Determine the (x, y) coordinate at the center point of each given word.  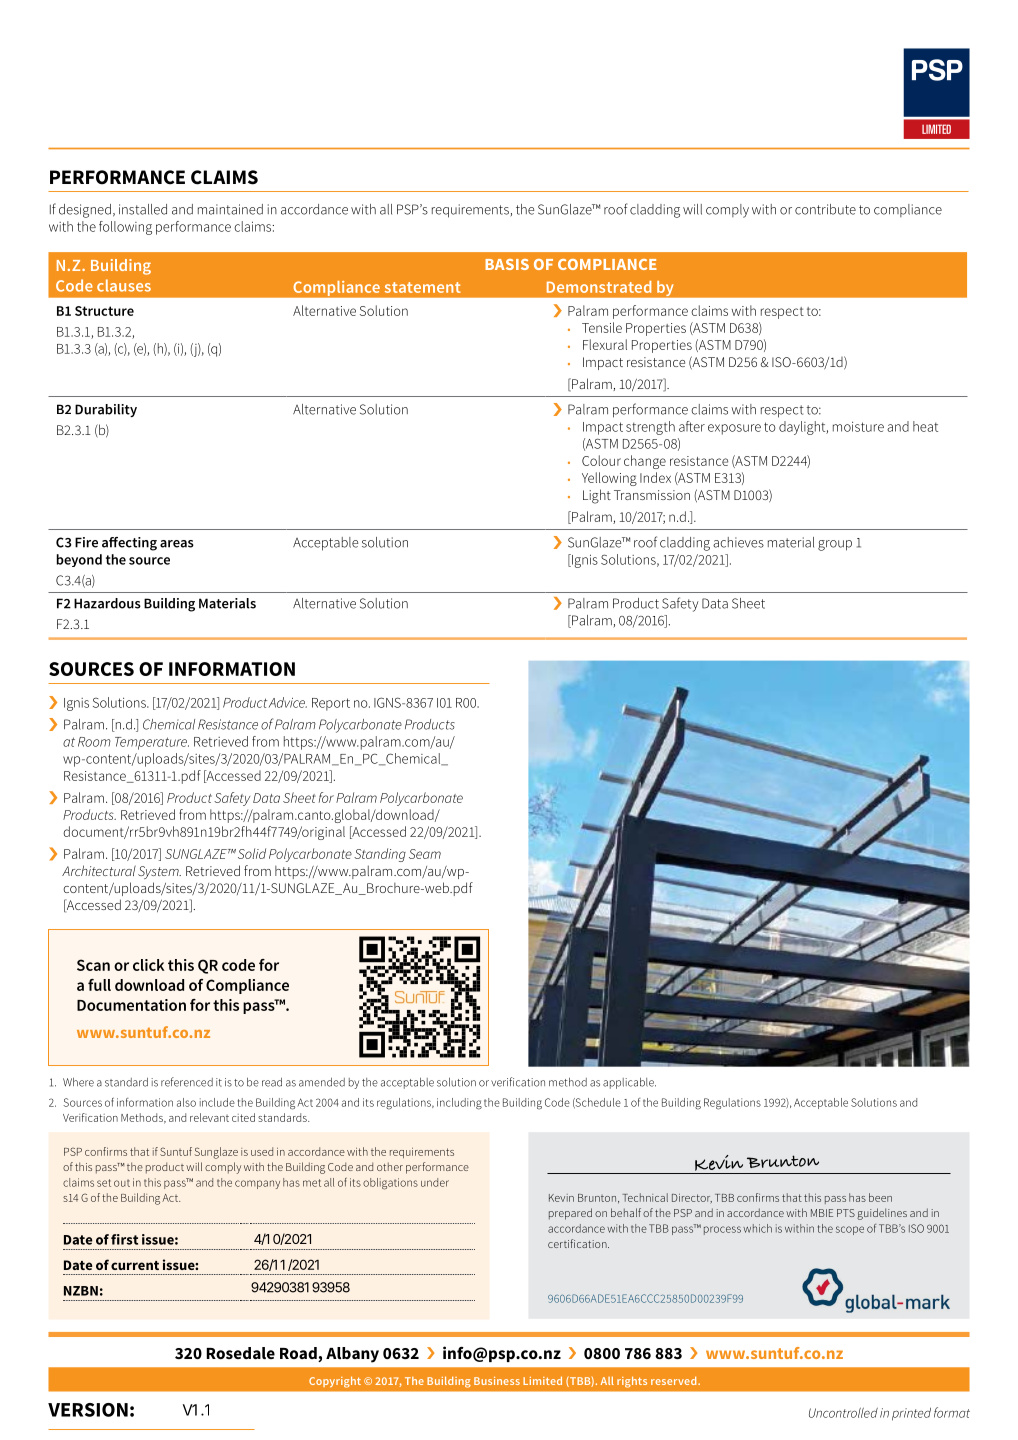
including (459, 1104)
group (835, 545)
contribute (825, 209)
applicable (629, 1083)
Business (497, 1381)
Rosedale (240, 1353)
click (149, 965)
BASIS (507, 264)
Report (331, 704)
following (125, 228)
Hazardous (107, 603)
